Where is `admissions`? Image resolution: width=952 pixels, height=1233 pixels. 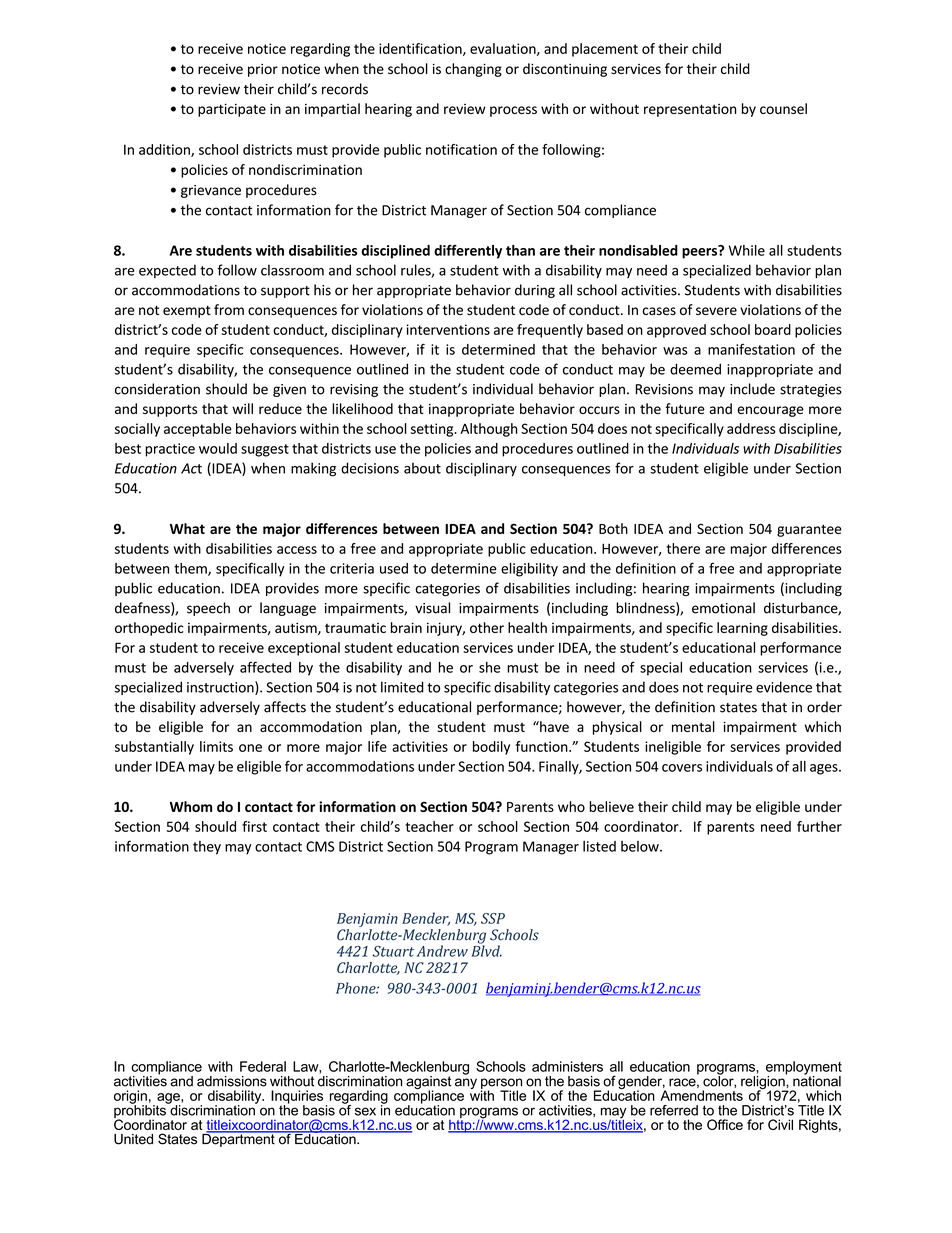
admissions is located at coordinates (232, 1081).
